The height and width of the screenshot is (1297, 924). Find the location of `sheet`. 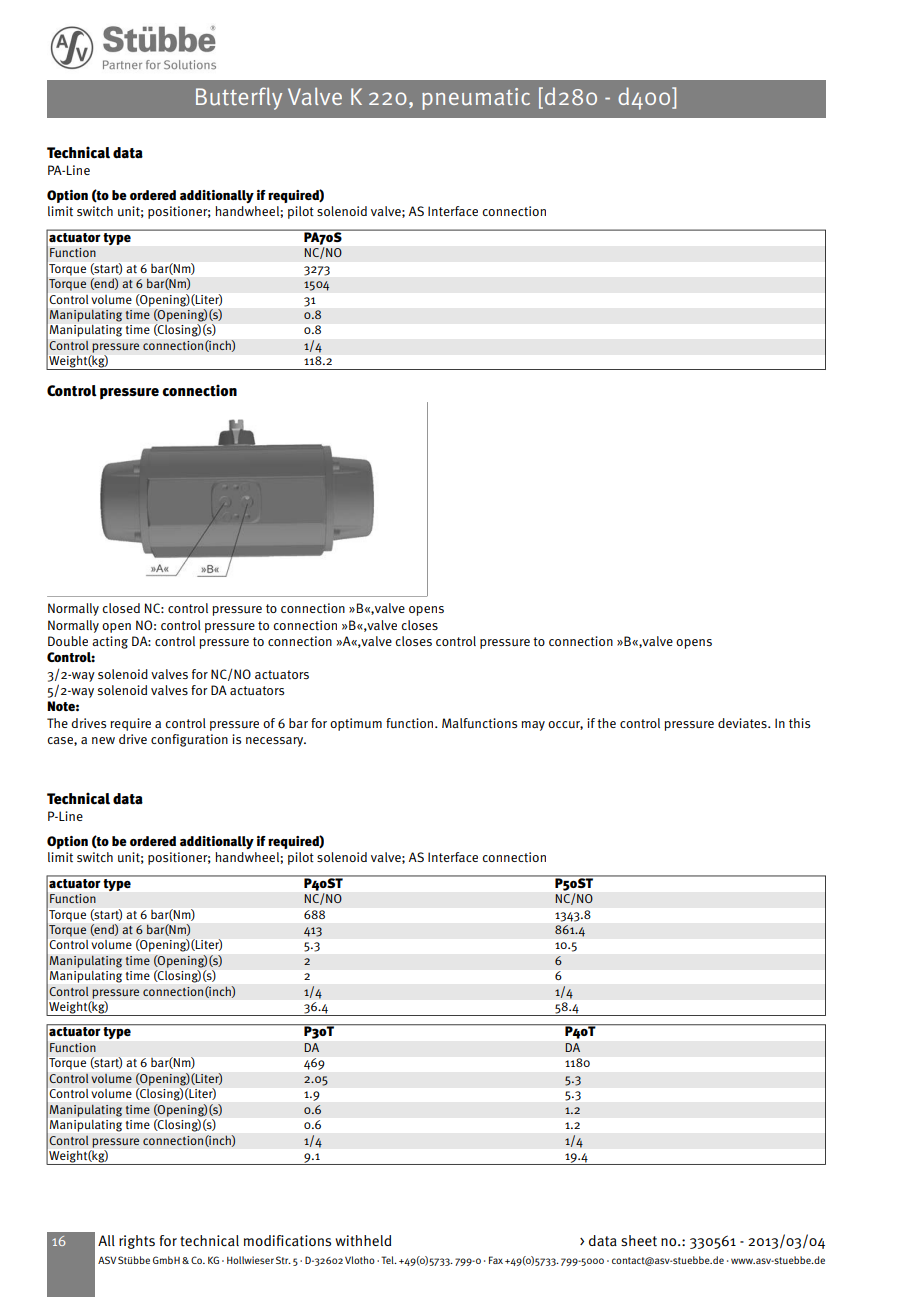

sheet is located at coordinates (639, 1241).
